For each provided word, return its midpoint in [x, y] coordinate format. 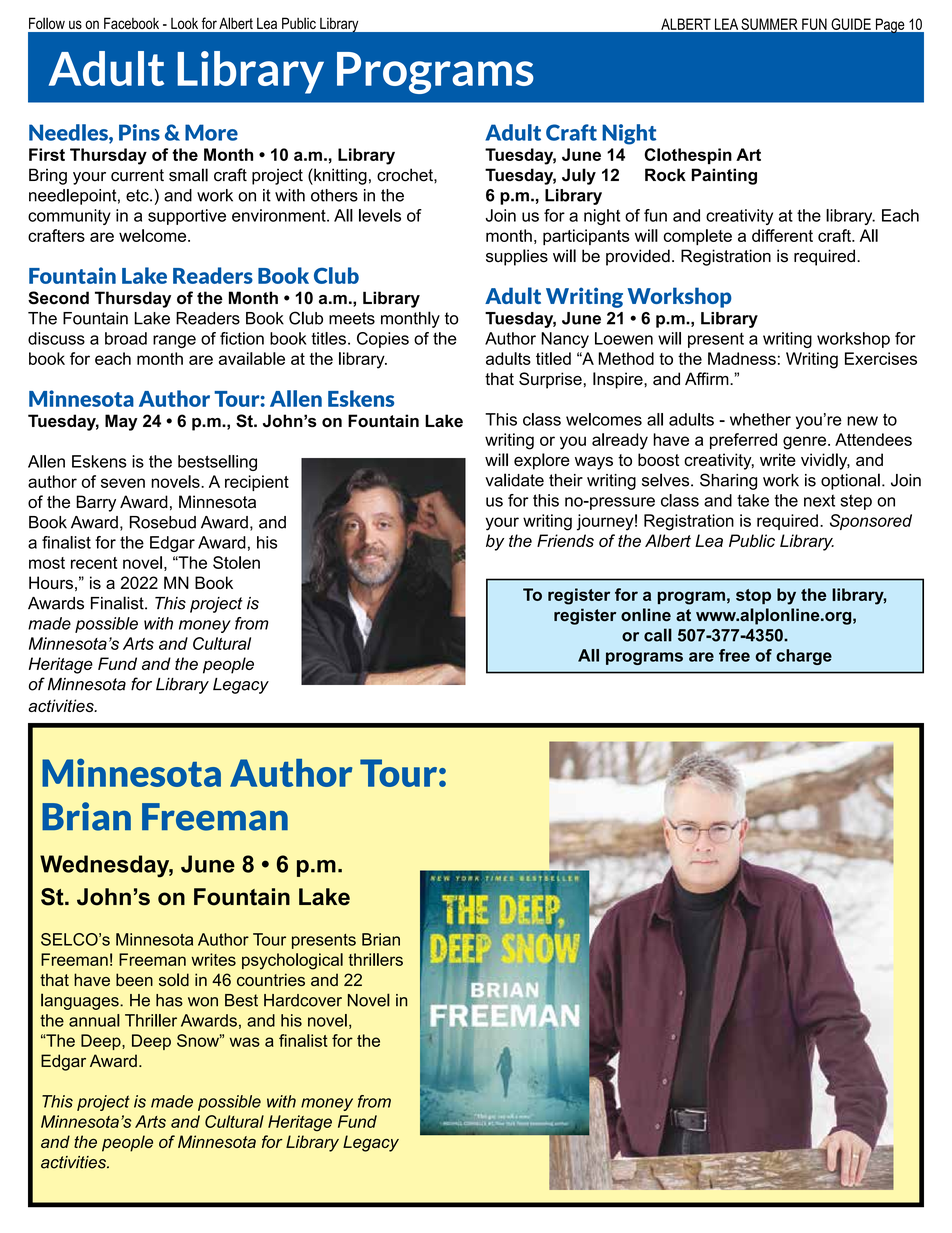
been [134, 979]
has [169, 1000]
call [658, 635]
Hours [51, 582]
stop [753, 596]
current [137, 175]
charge [804, 657]
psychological [292, 961]
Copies [383, 340]
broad [126, 338]
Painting [724, 176]
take [753, 500]
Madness [742, 358]
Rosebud [163, 522]
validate [514, 480]
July [579, 176]
